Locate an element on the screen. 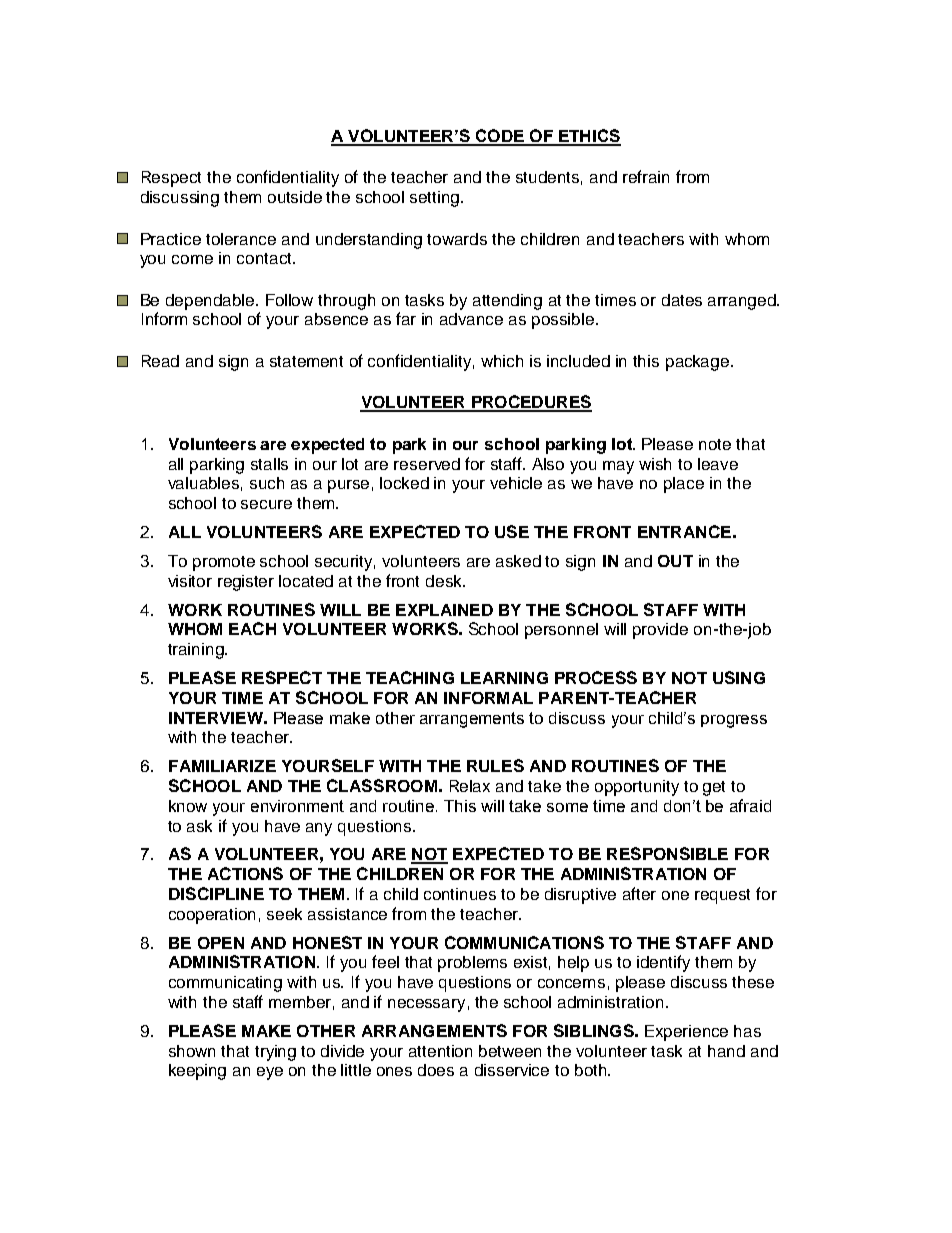 The height and width of the screenshot is (1233, 952). shown is located at coordinates (192, 1051).
